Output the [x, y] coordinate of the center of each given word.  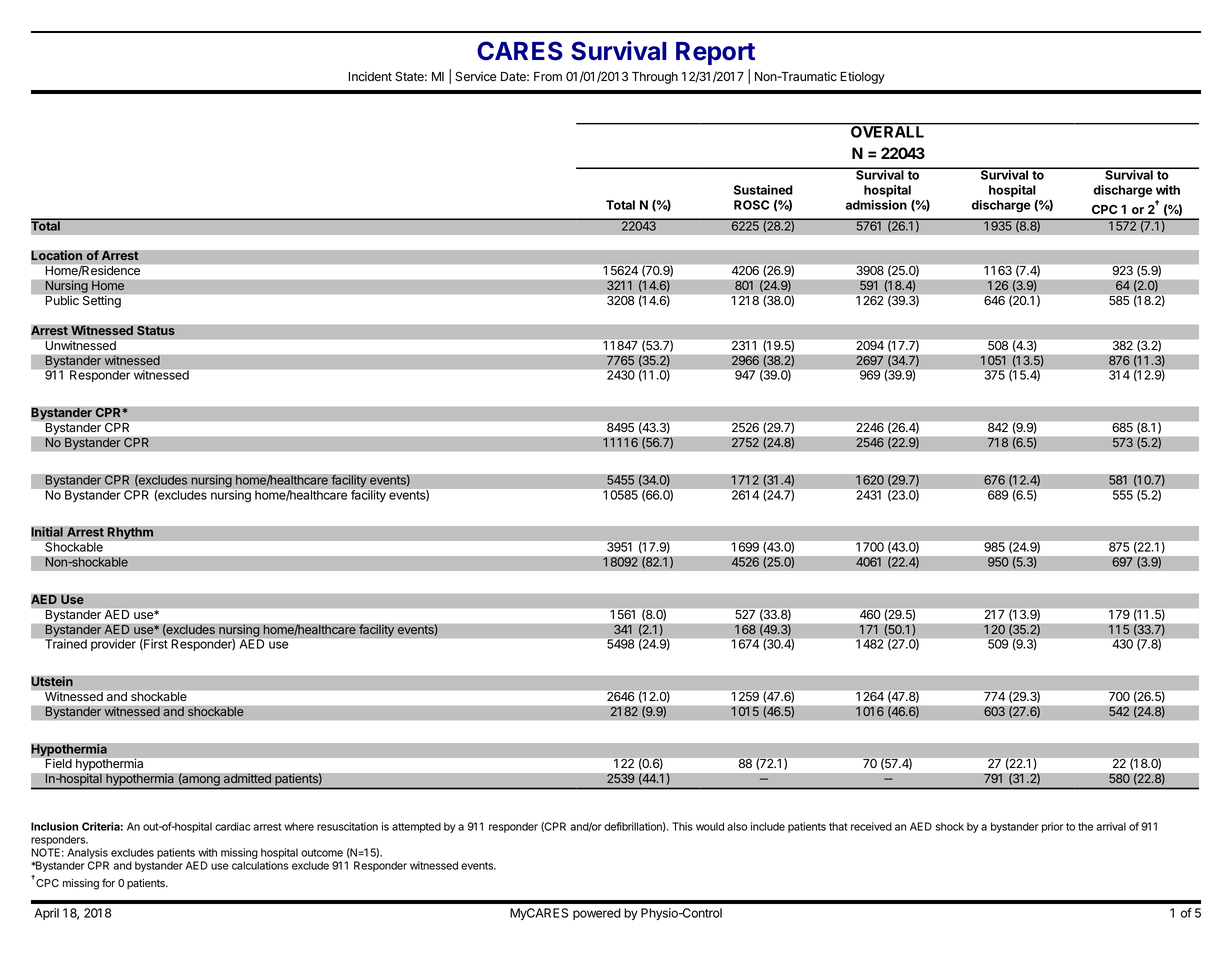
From [548, 77]
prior [1052, 827]
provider [113, 645]
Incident [370, 76]
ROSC [751, 205]
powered [597, 914]
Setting [102, 302]
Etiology [862, 77]
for [108, 882]
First [154, 644]
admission [876, 205]
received [871, 826]
